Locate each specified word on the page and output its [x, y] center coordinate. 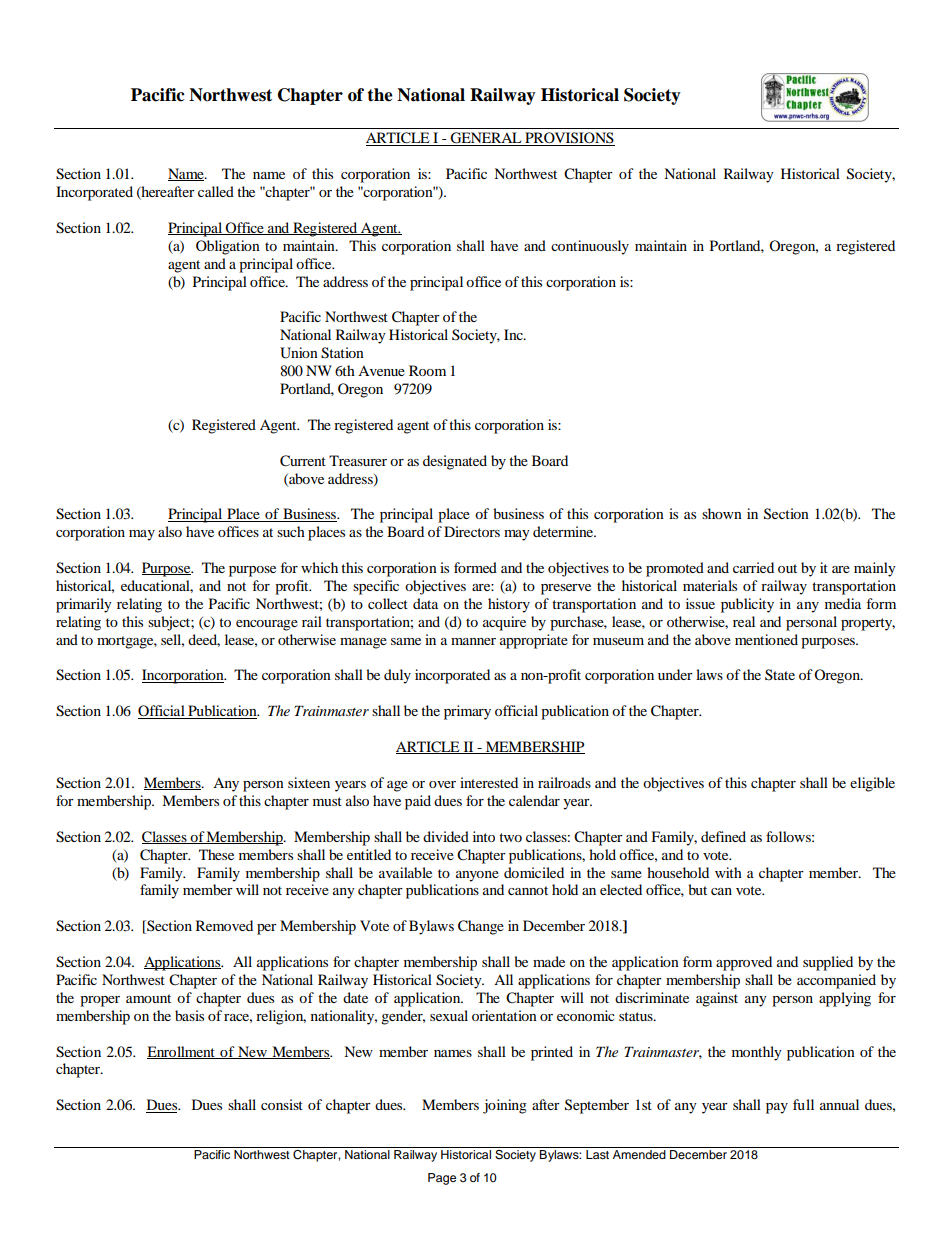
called [216, 191]
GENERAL [486, 139]
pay [777, 1108]
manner [473, 641]
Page [442, 1179]
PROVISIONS [569, 139]
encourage [267, 625]
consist [282, 1104]
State [780, 674]
